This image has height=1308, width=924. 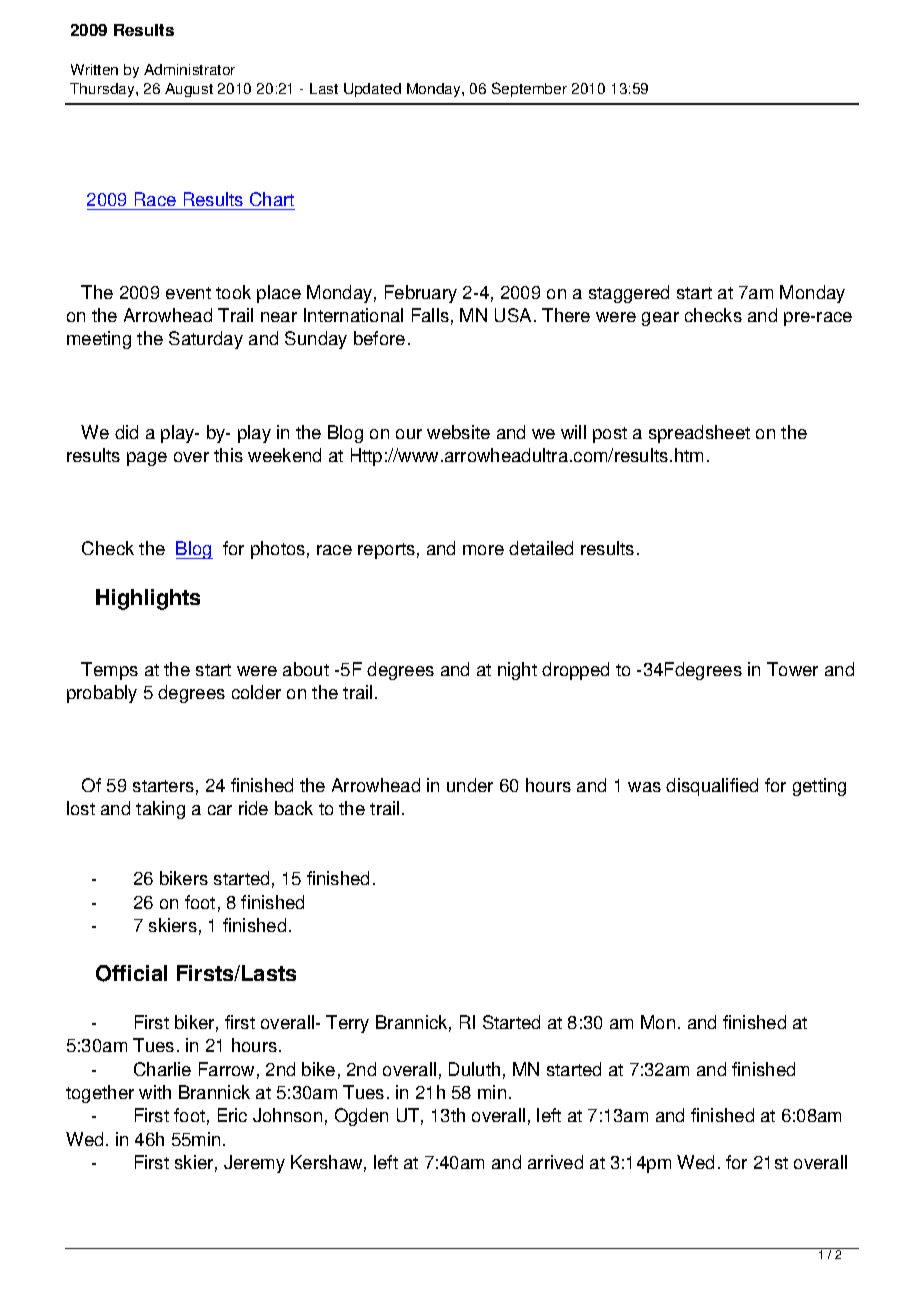 What do you see at coordinates (712, 787) in the image?
I see `disqualified` at bounding box center [712, 787].
